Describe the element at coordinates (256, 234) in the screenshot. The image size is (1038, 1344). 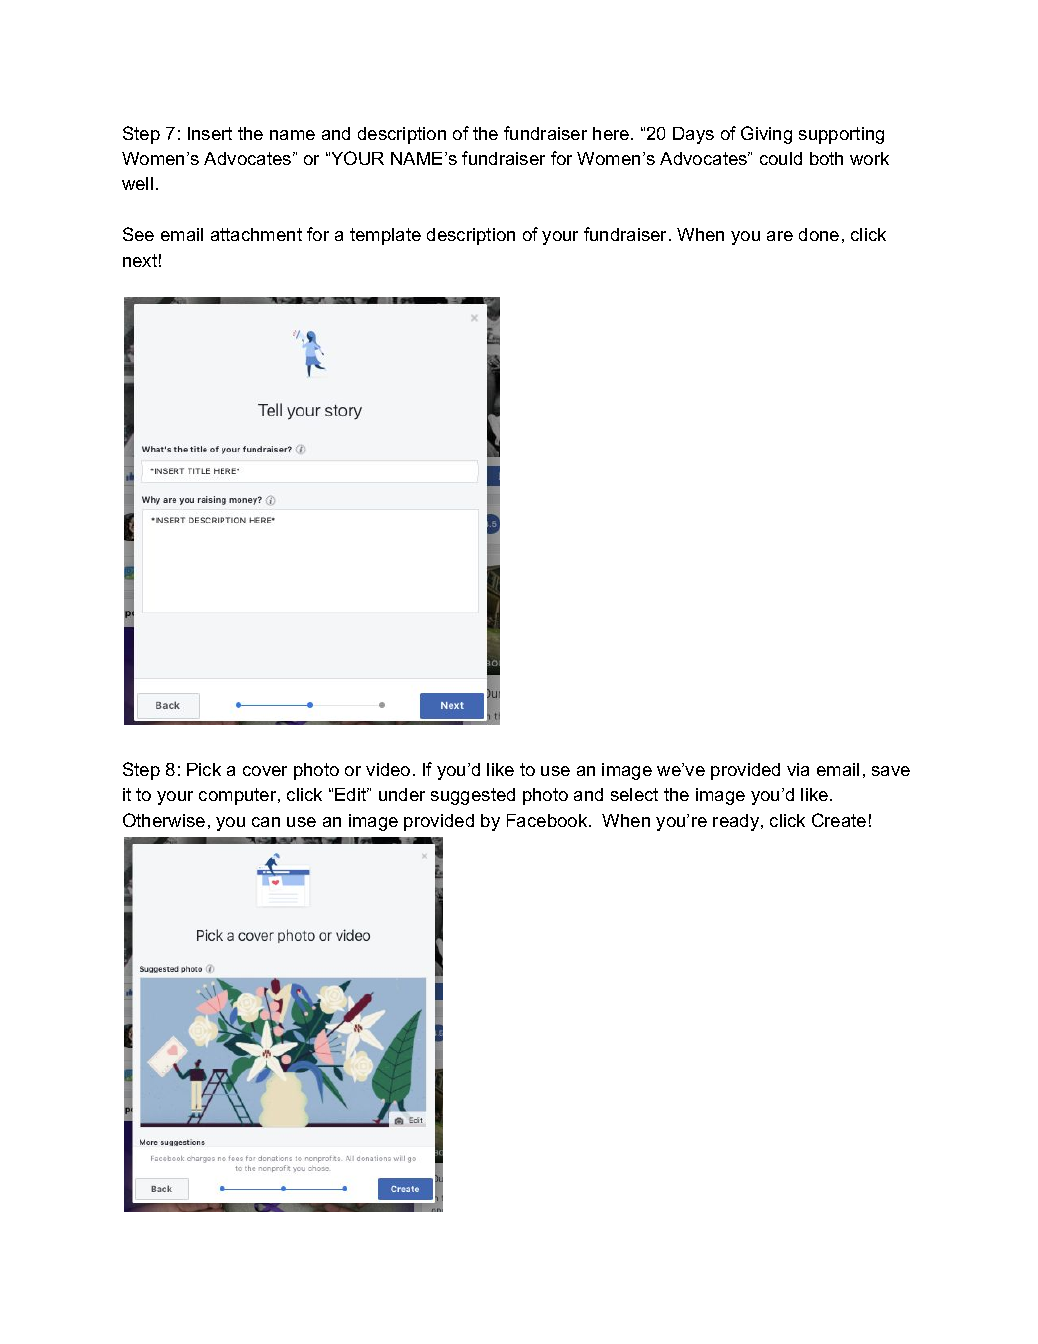
I see `attachment` at that location.
